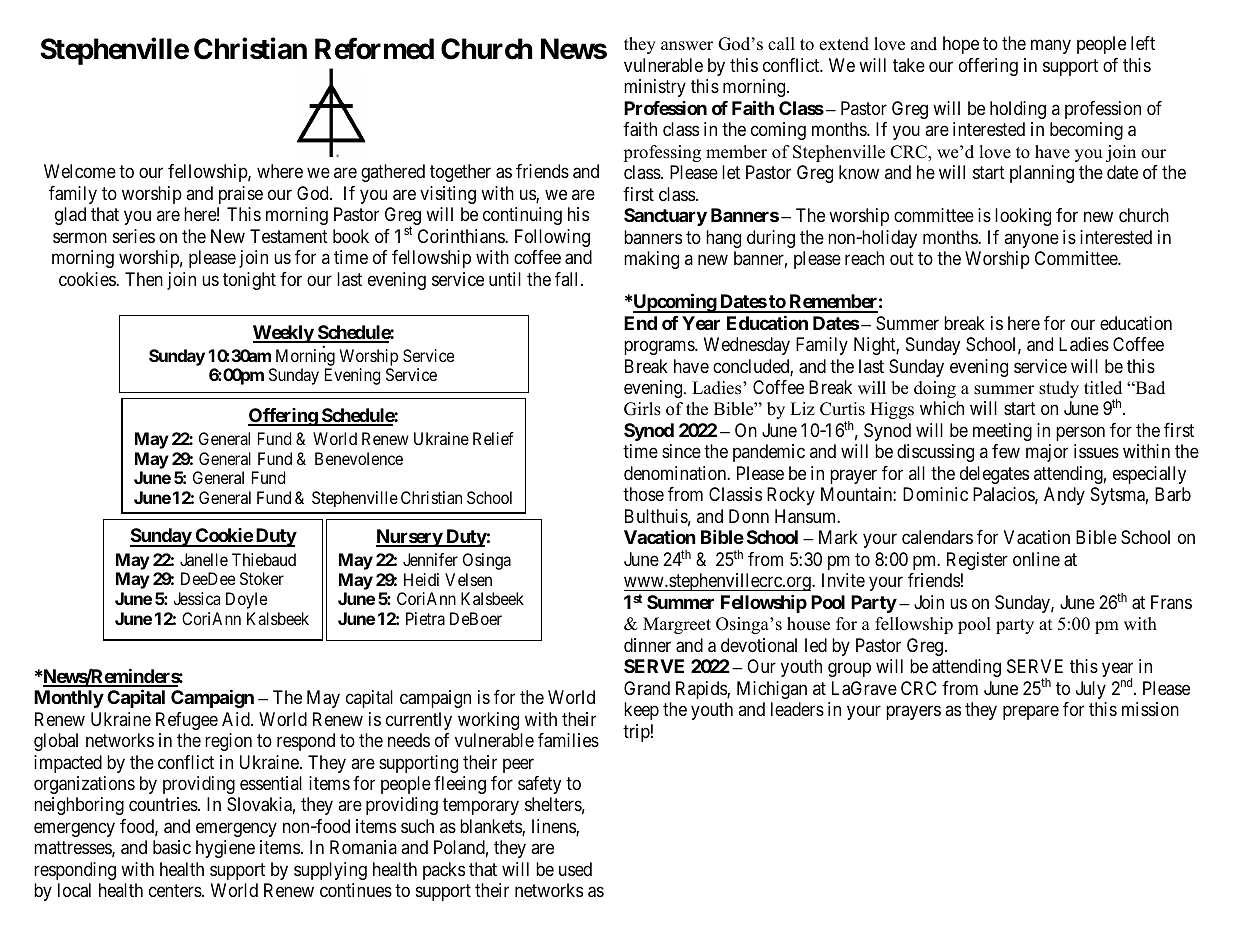 Image resolution: width=1233 pixels, height=952 pixels. I want to click on programs, so click(660, 348).
